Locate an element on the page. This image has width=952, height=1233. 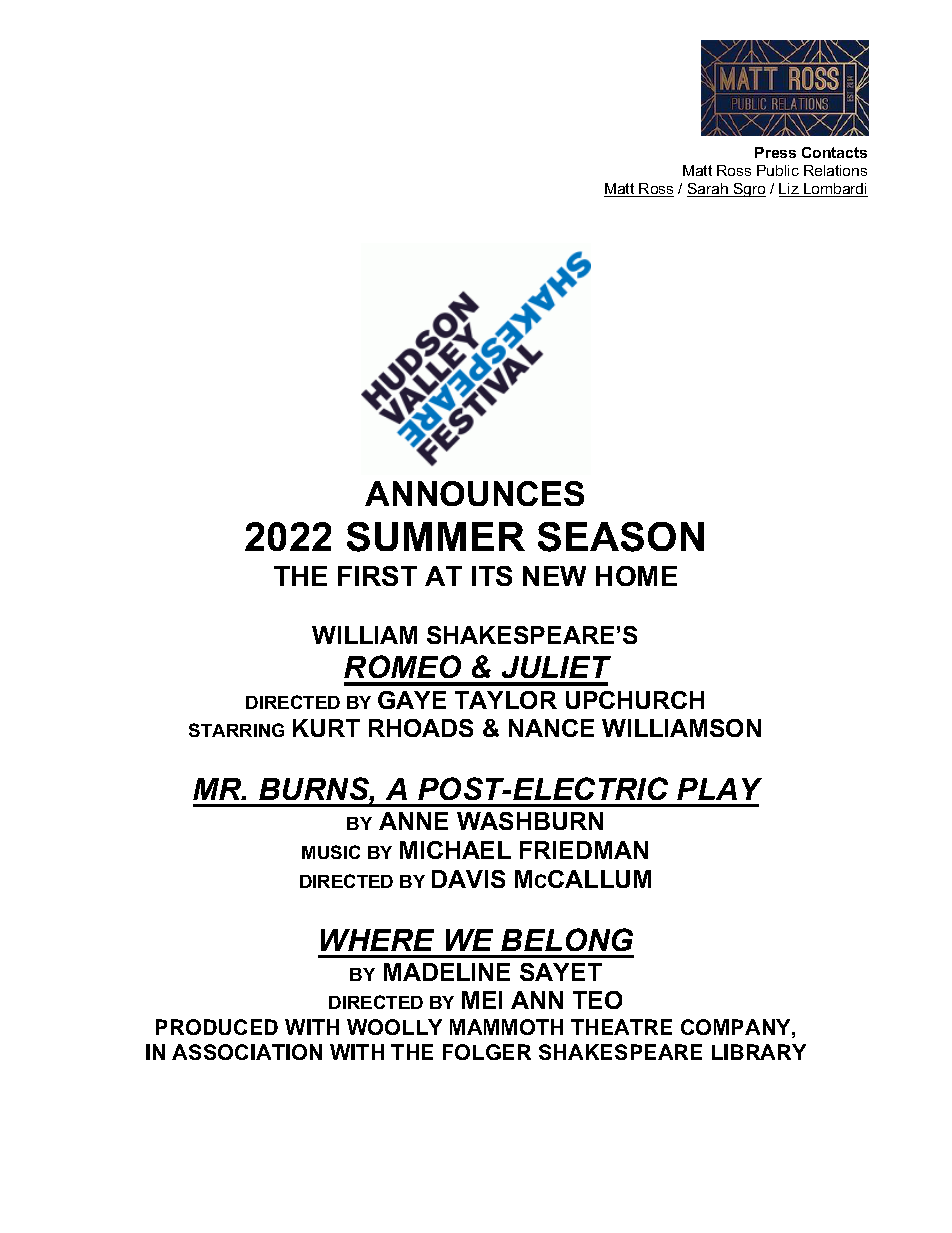
Press is located at coordinates (775, 152).
